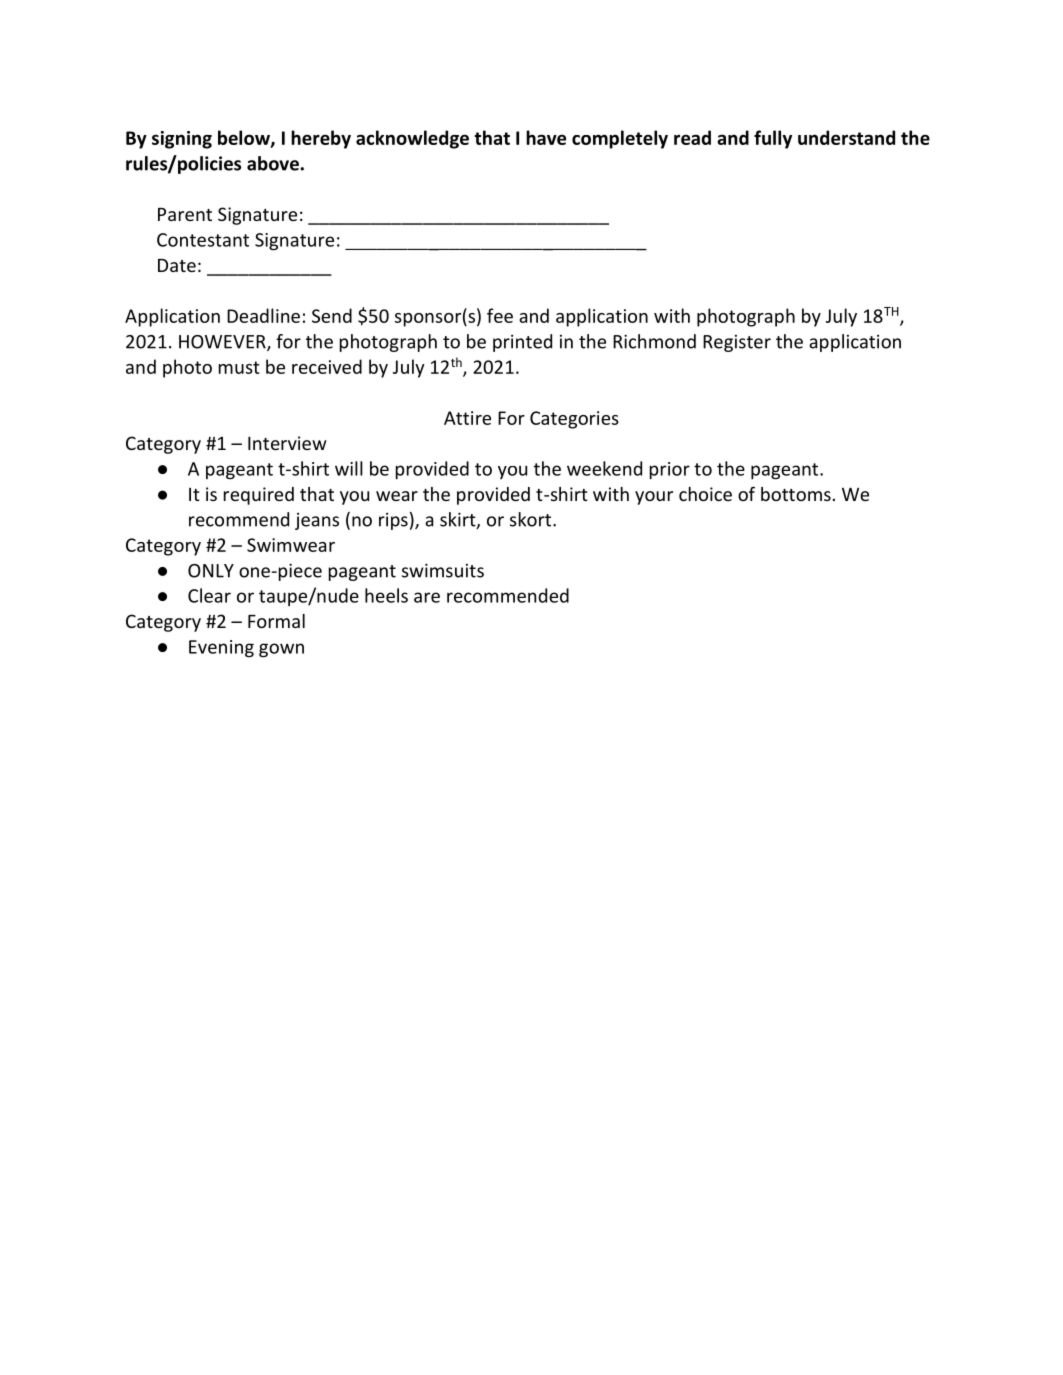  I want to click on bottoms, so click(796, 494).
